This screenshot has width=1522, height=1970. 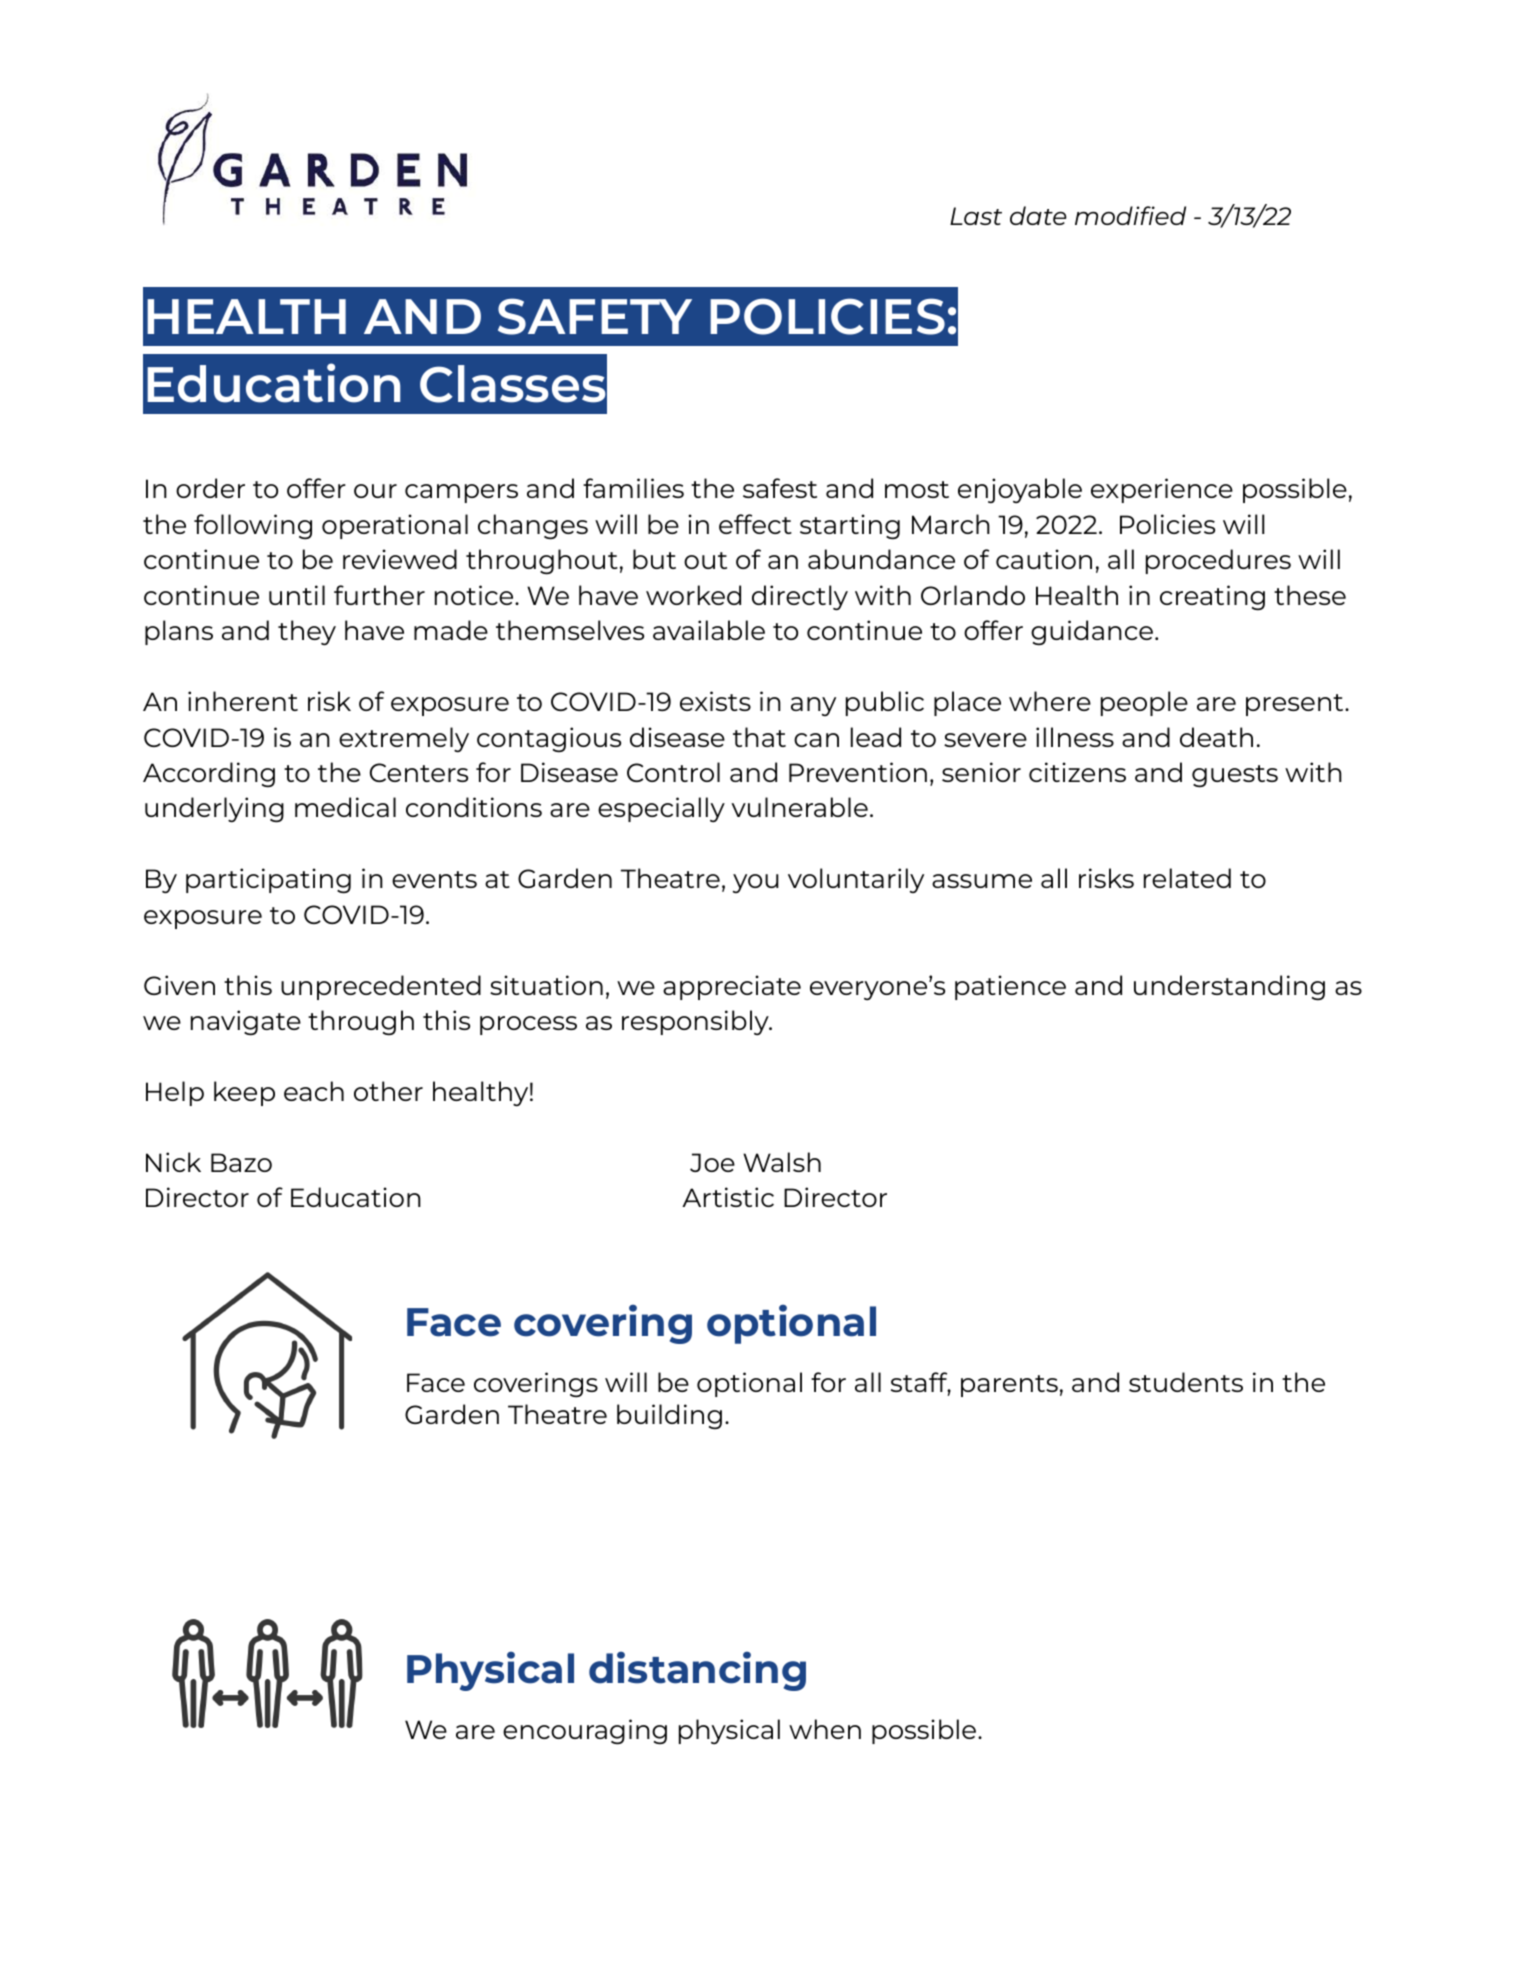 I want to click on Last, so click(x=976, y=216).
